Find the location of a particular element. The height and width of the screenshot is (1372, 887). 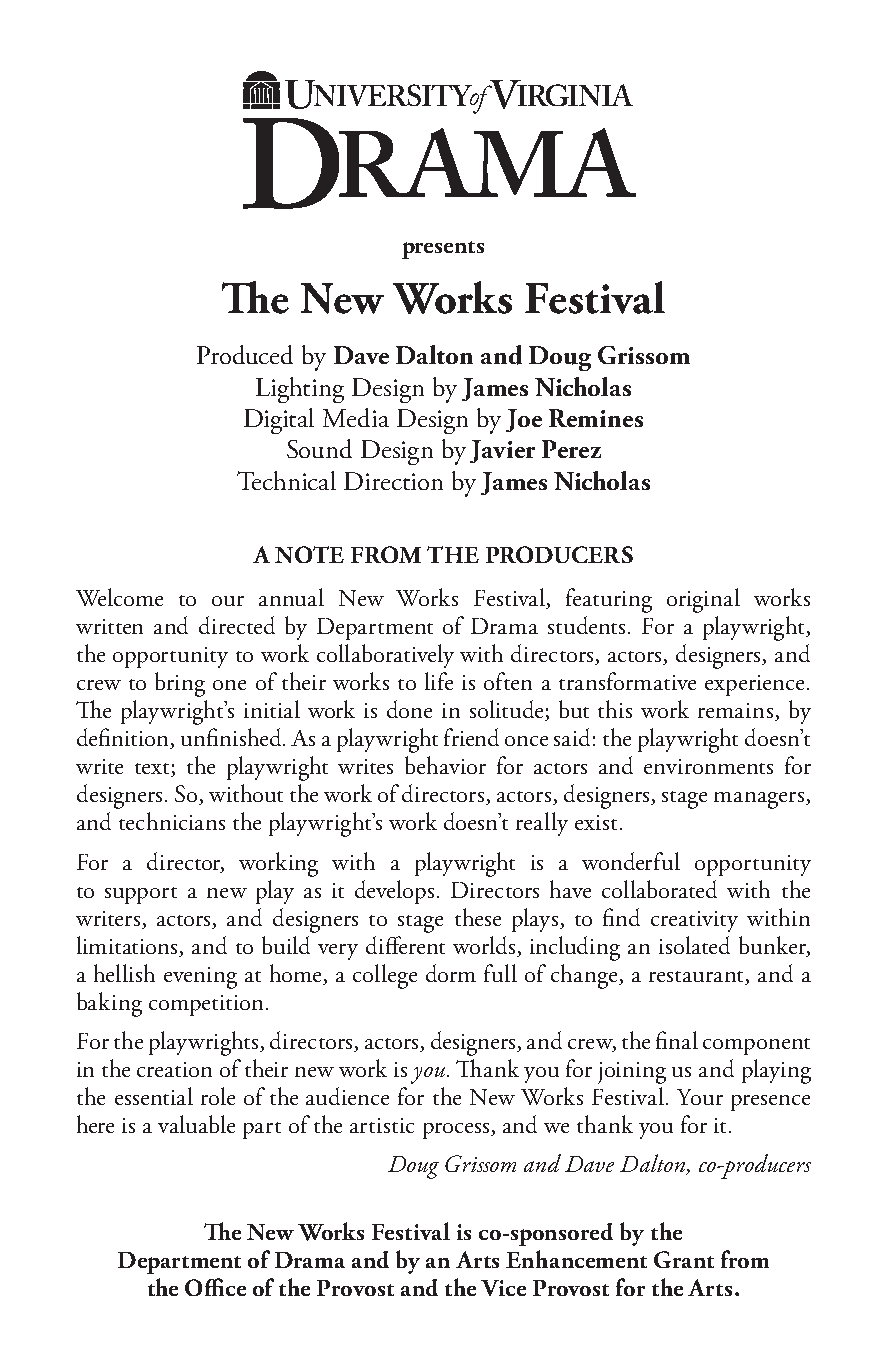

Produced is located at coordinates (245, 354).
